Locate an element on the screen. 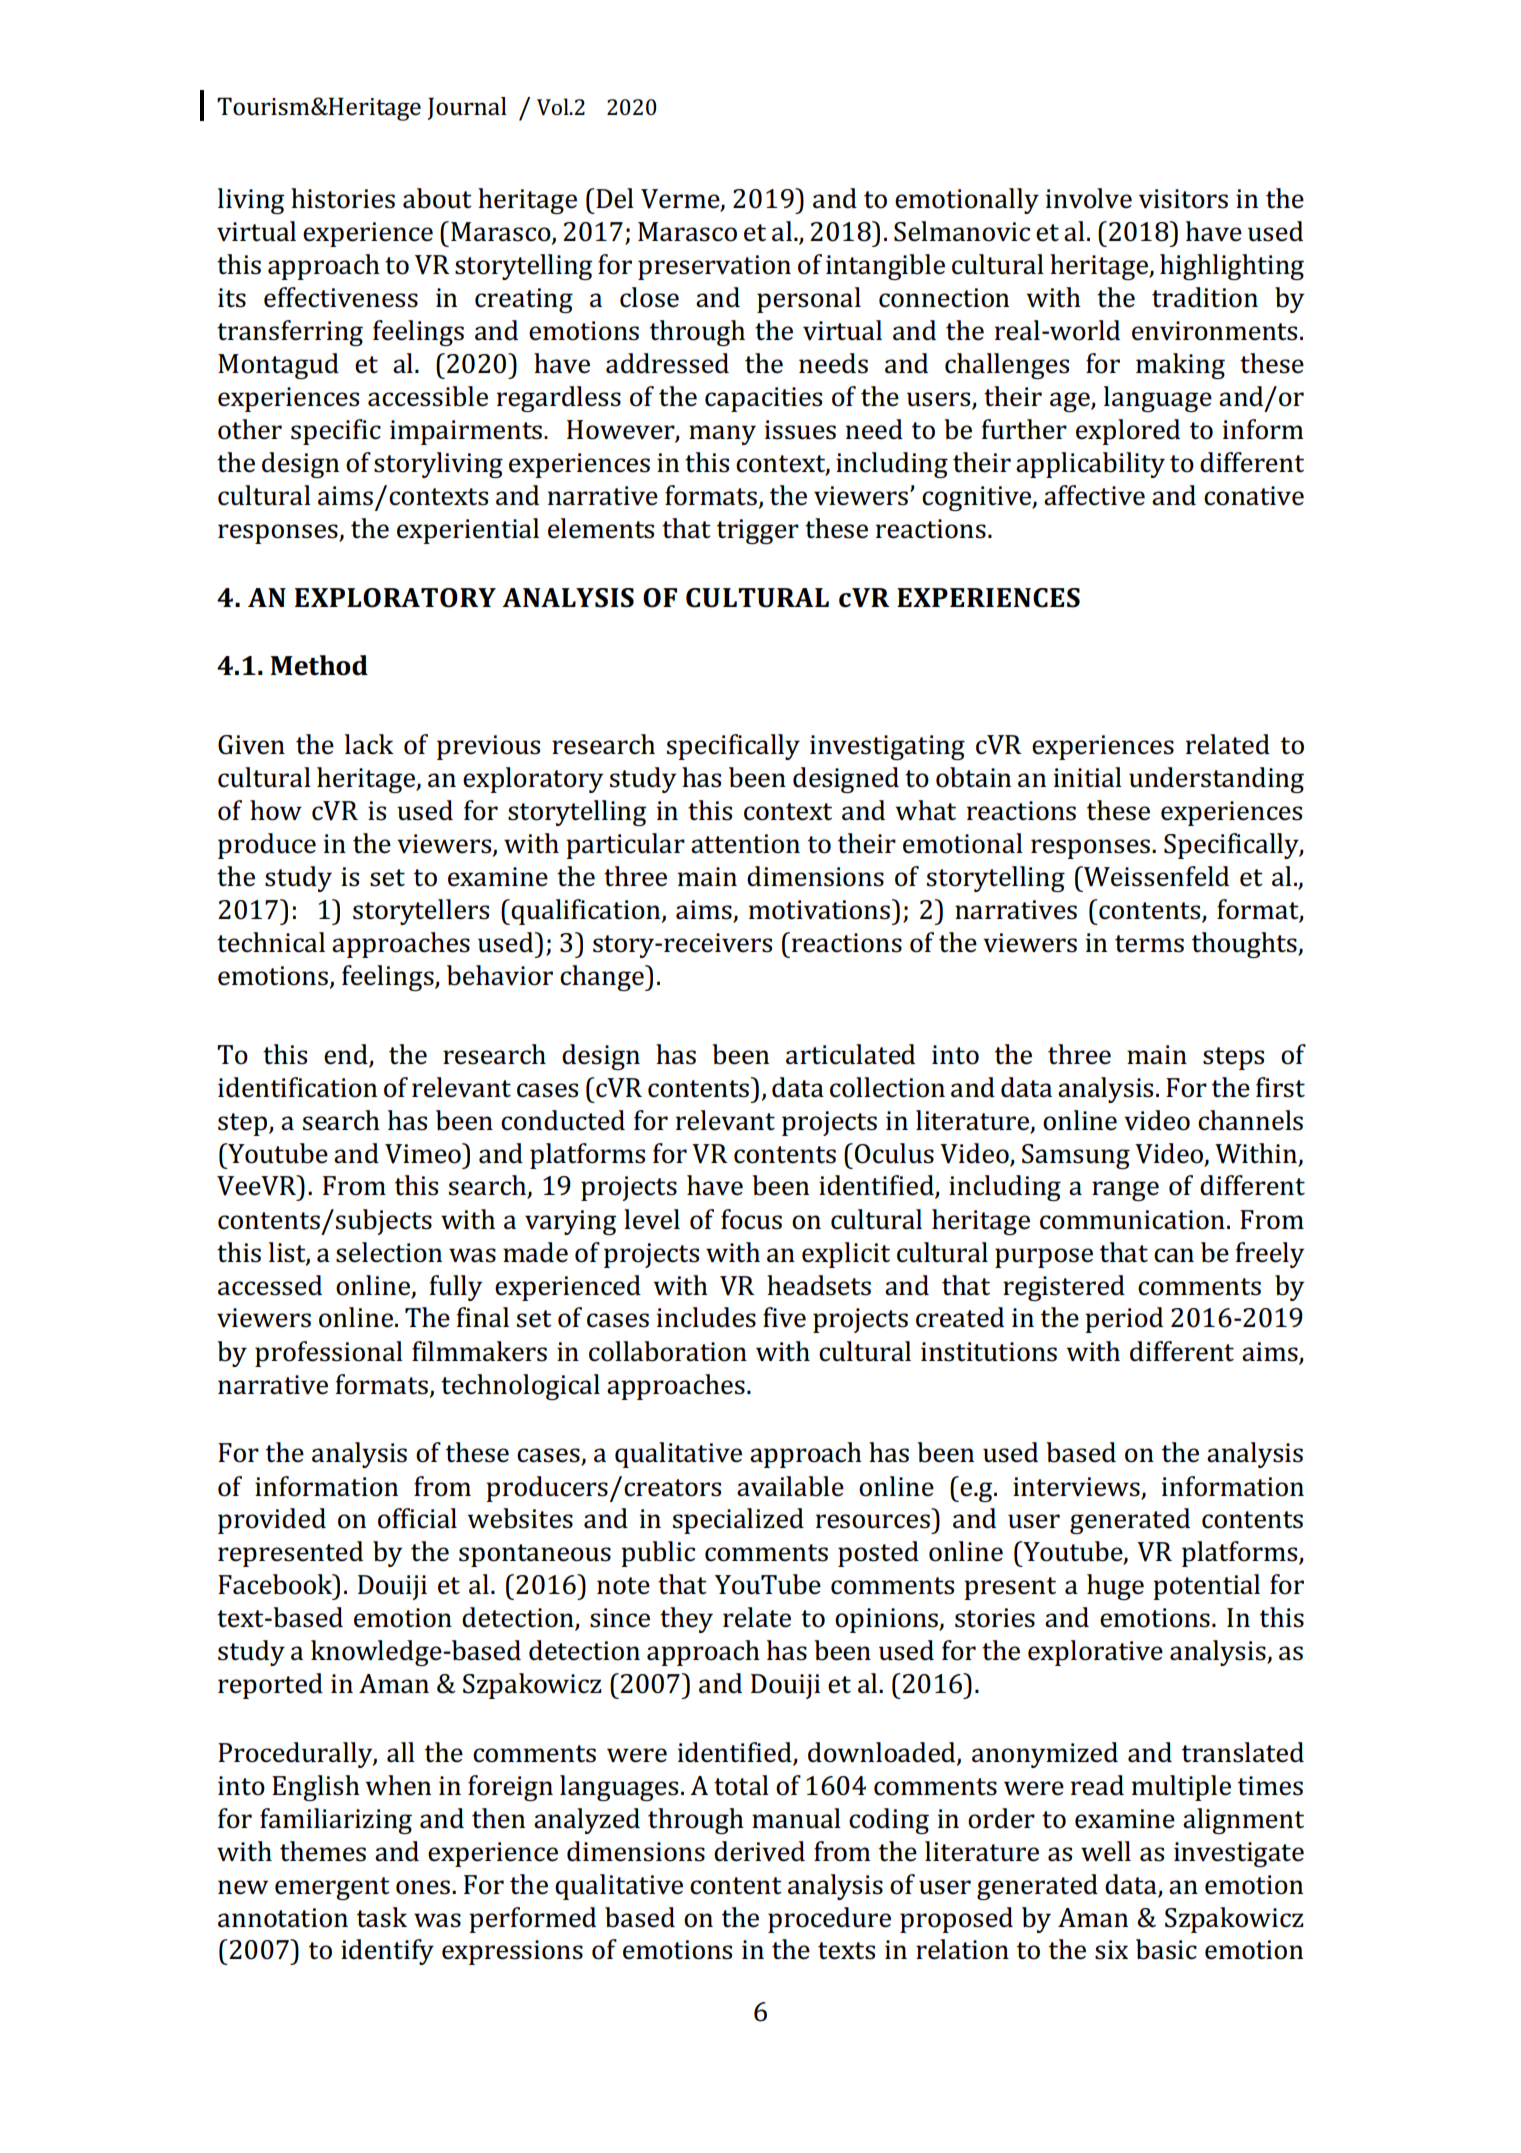  about is located at coordinates (437, 198).
